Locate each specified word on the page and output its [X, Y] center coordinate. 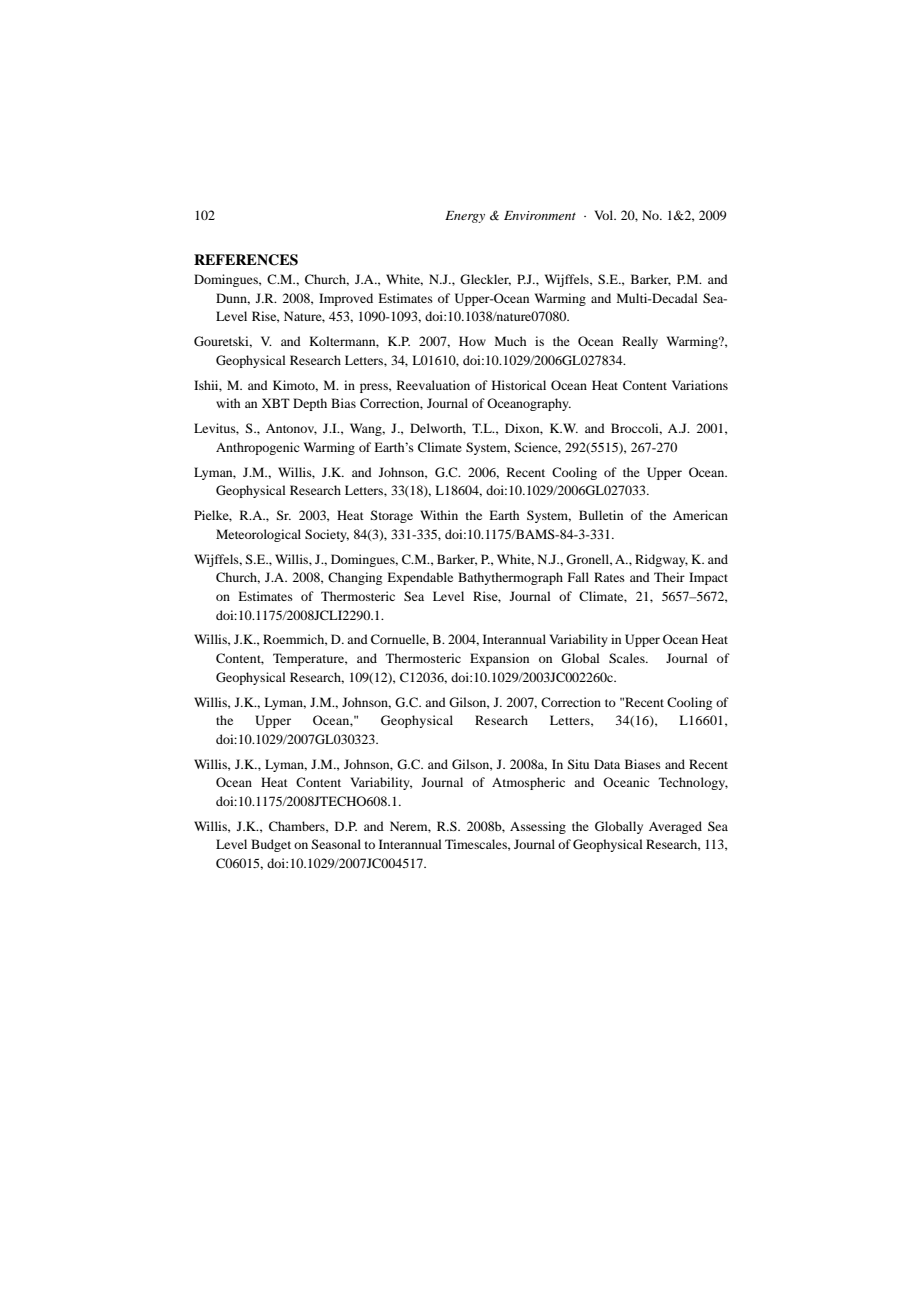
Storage [391, 516]
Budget [271, 845]
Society [327, 535]
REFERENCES [246, 260]
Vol [605, 215]
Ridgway [661, 560]
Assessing [538, 827]
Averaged [675, 827]
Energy [465, 217]
